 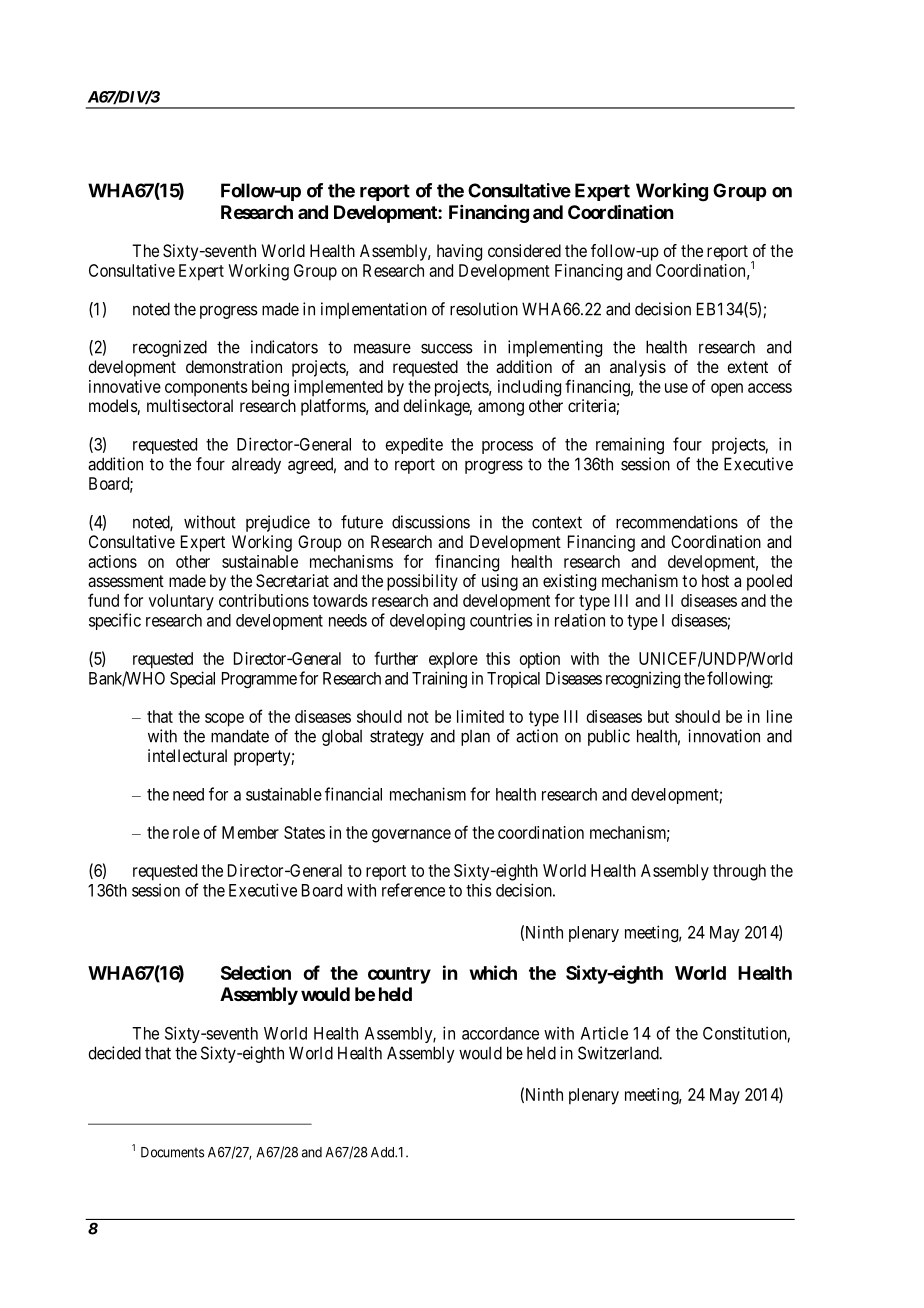 What do you see at coordinates (170, 348) in the image?
I see `recognized` at bounding box center [170, 348].
